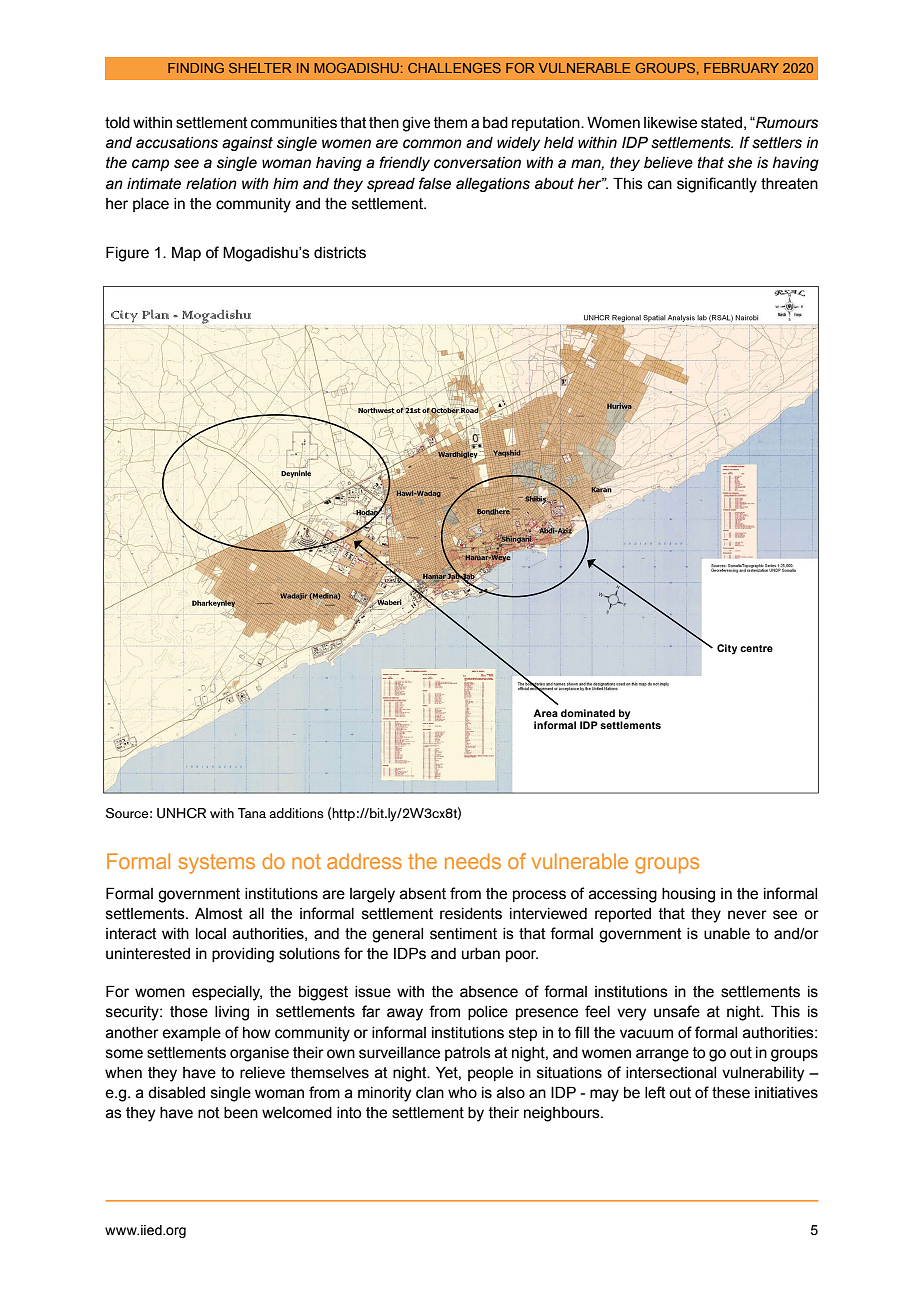  What do you see at coordinates (688, 895) in the screenshot?
I see `housing` at bounding box center [688, 895].
